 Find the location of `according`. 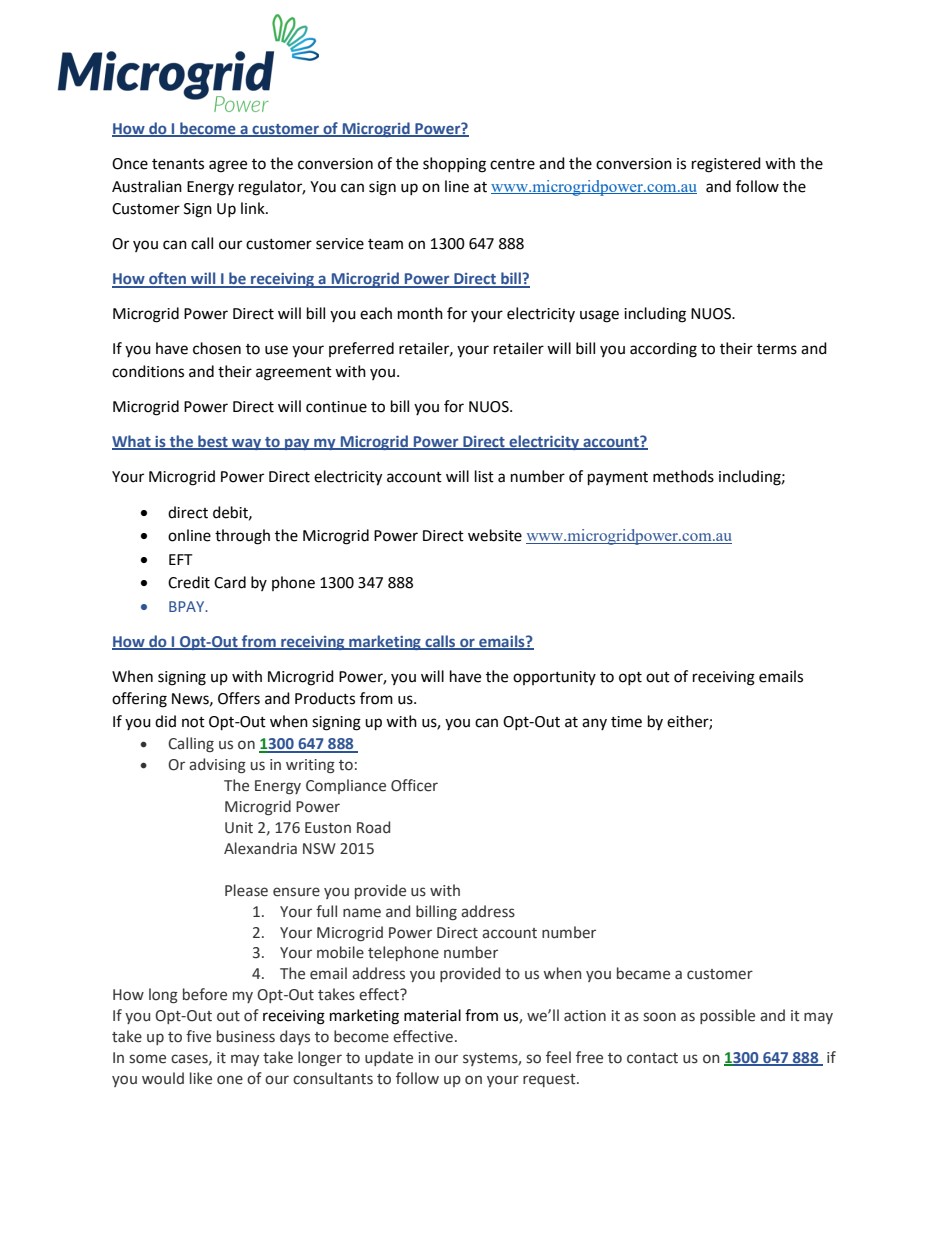

according is located at coordinates (663, 350).
